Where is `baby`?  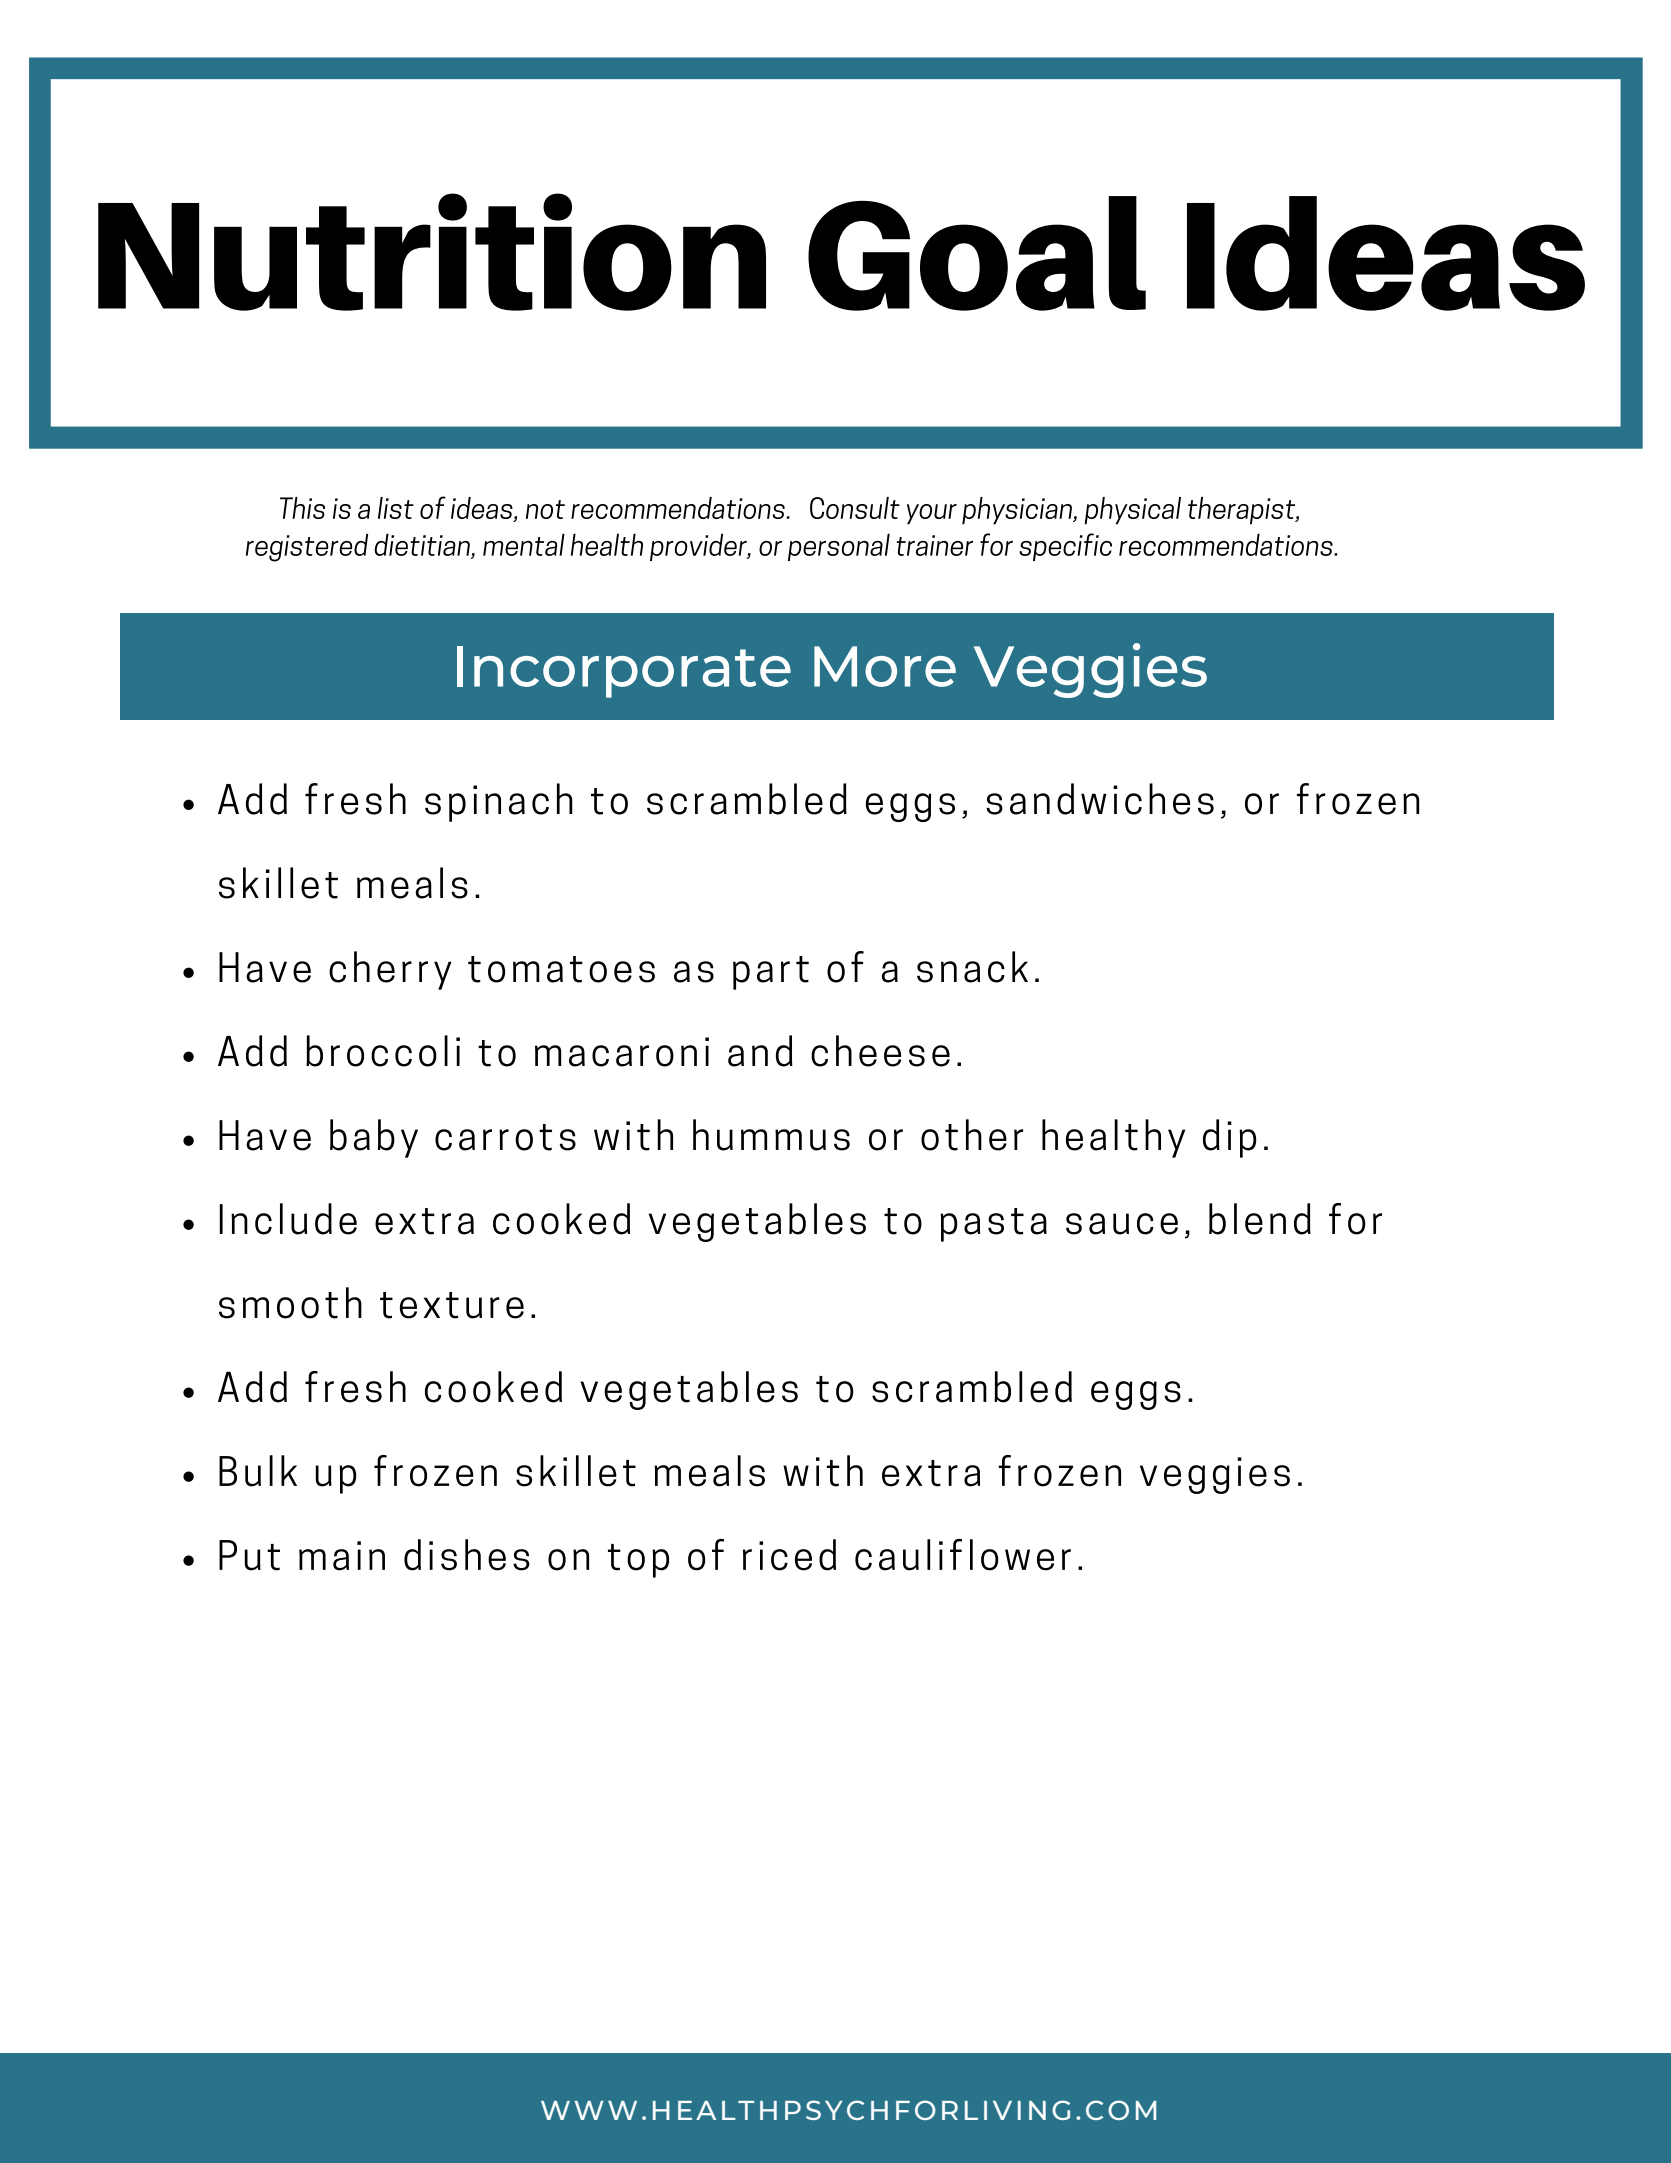
baby is located at coordinates (374, 1138).
